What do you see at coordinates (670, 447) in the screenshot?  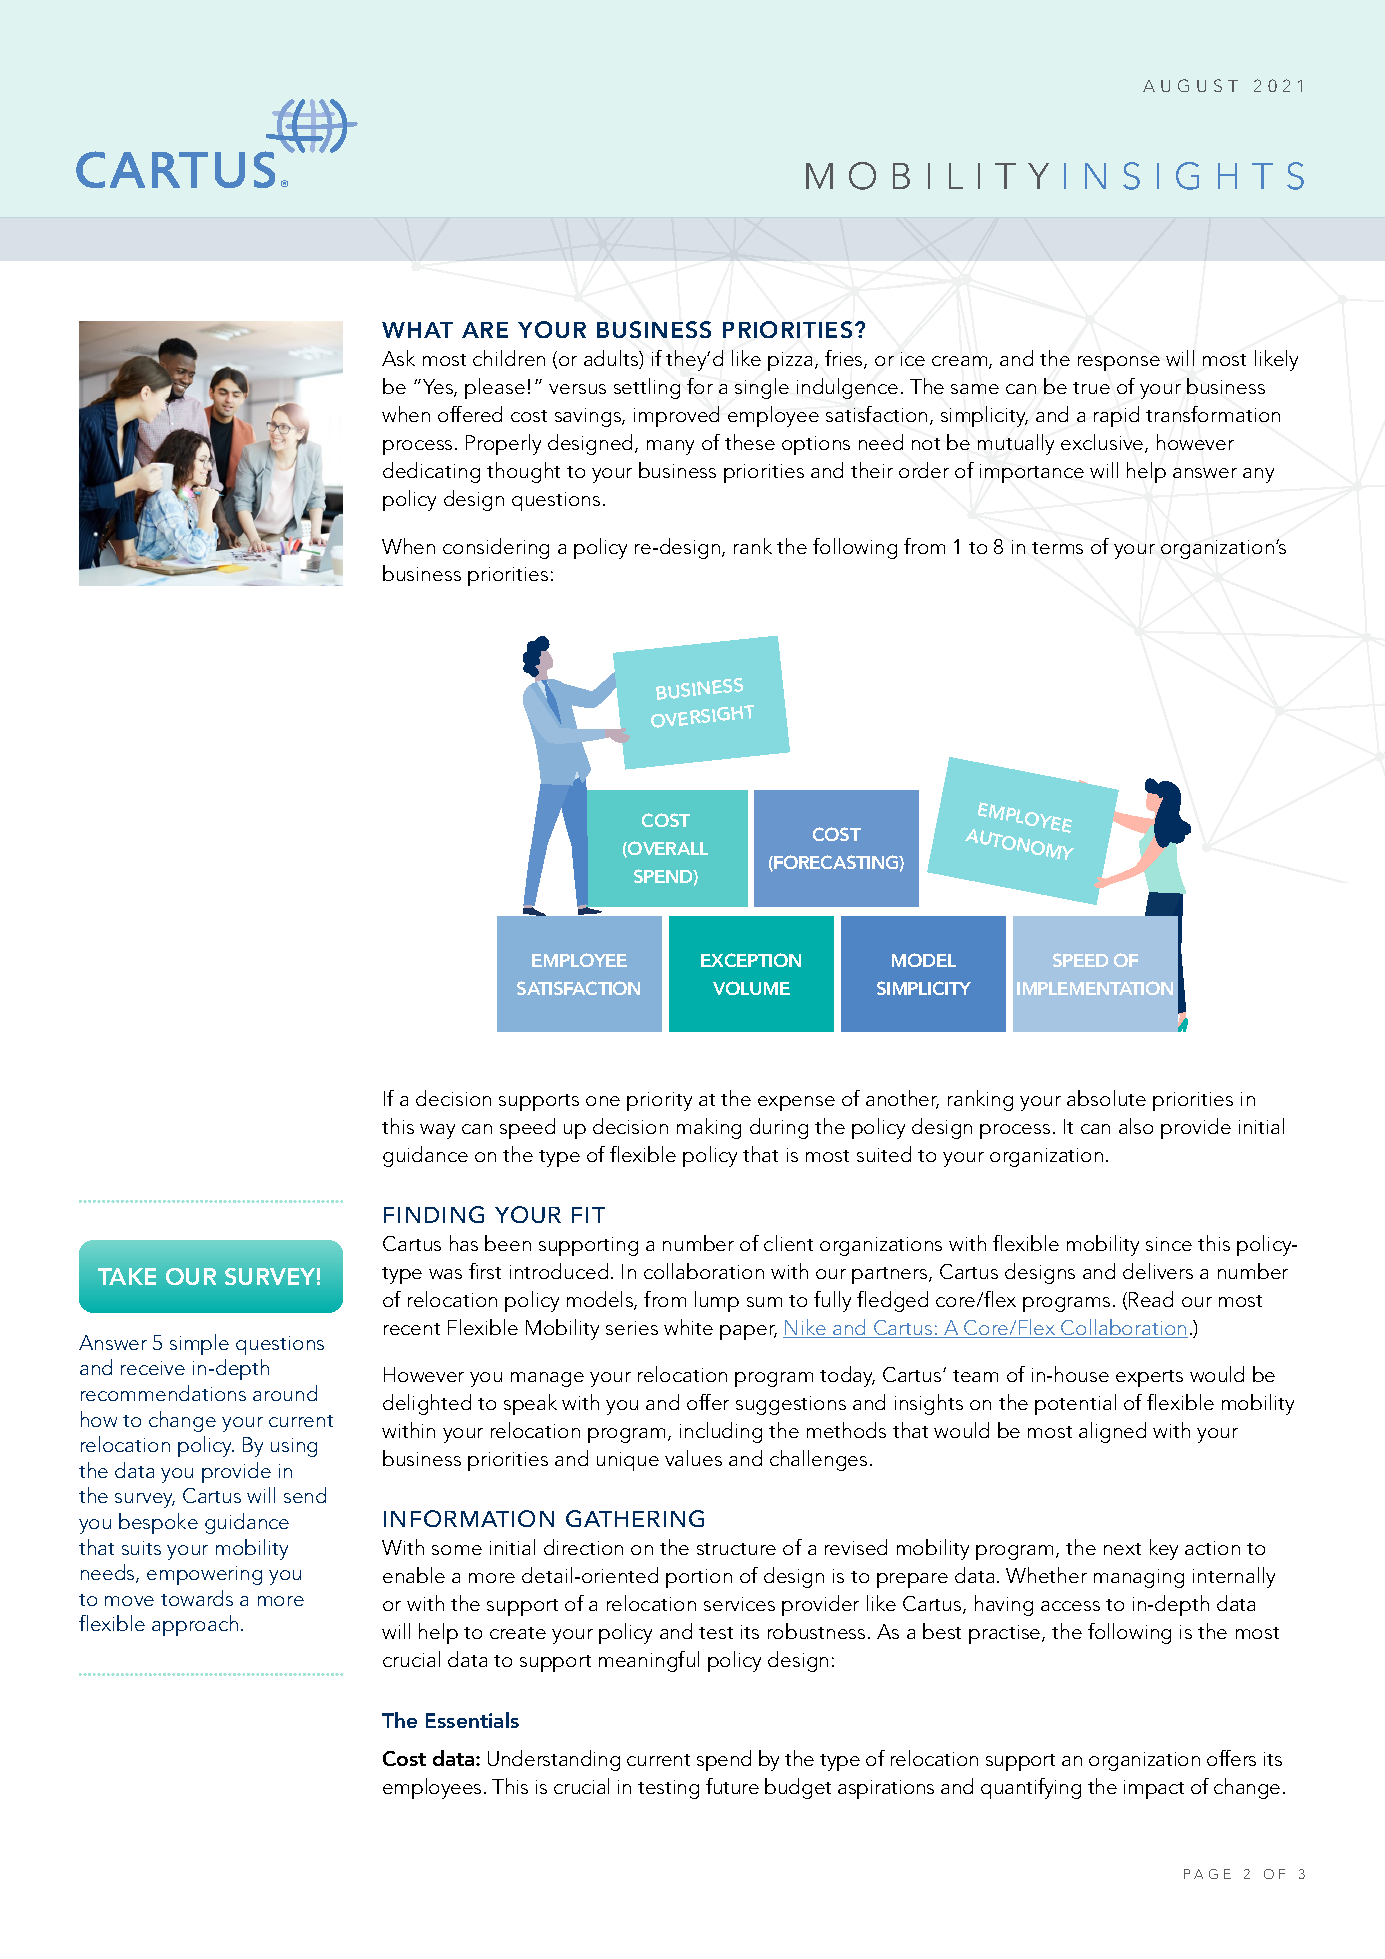 I see `many` at bounding box center [670, 447].
